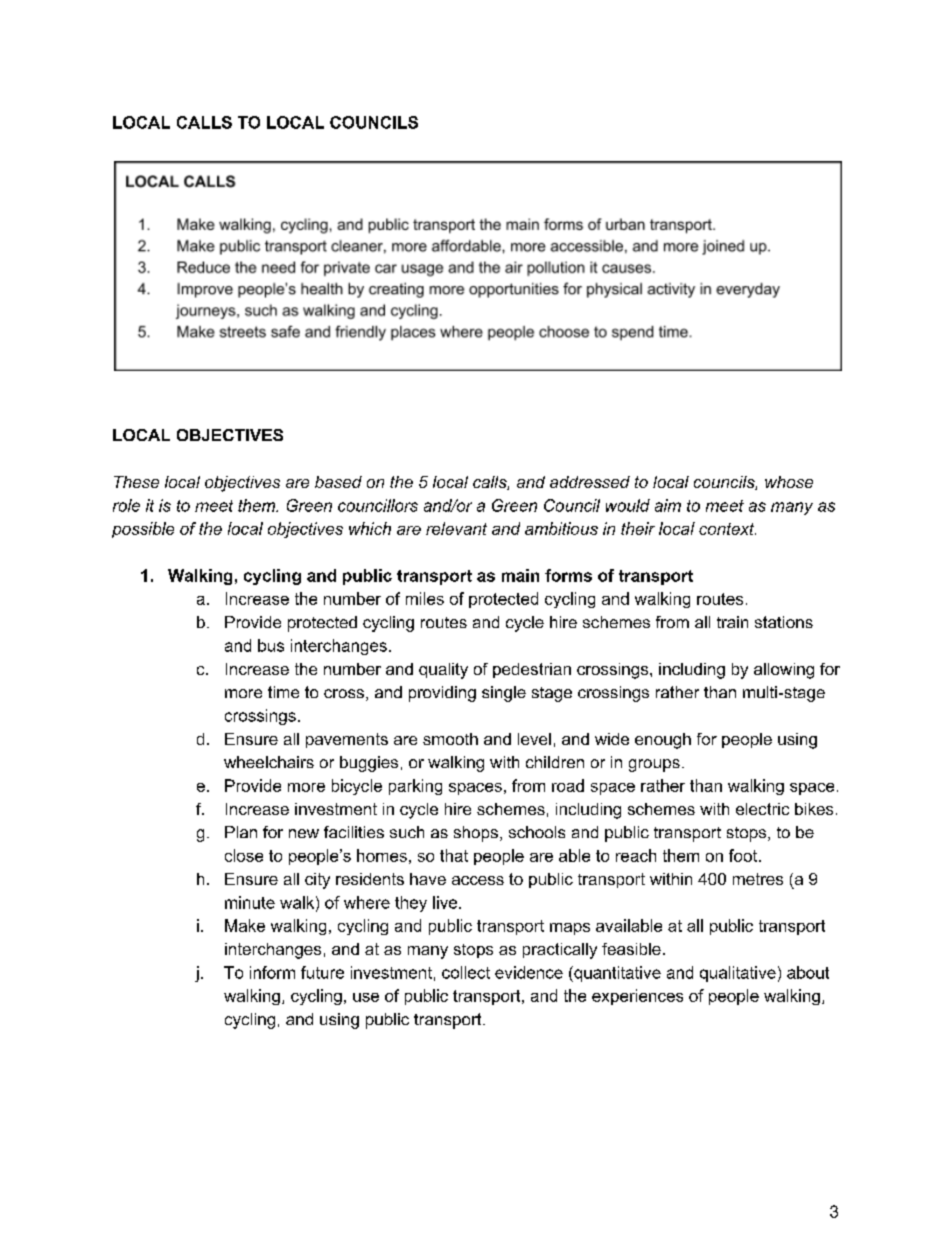  What do you see at coordinates (784, 671) in the image?
I see `allowing` at bounding box center [784, 671].
